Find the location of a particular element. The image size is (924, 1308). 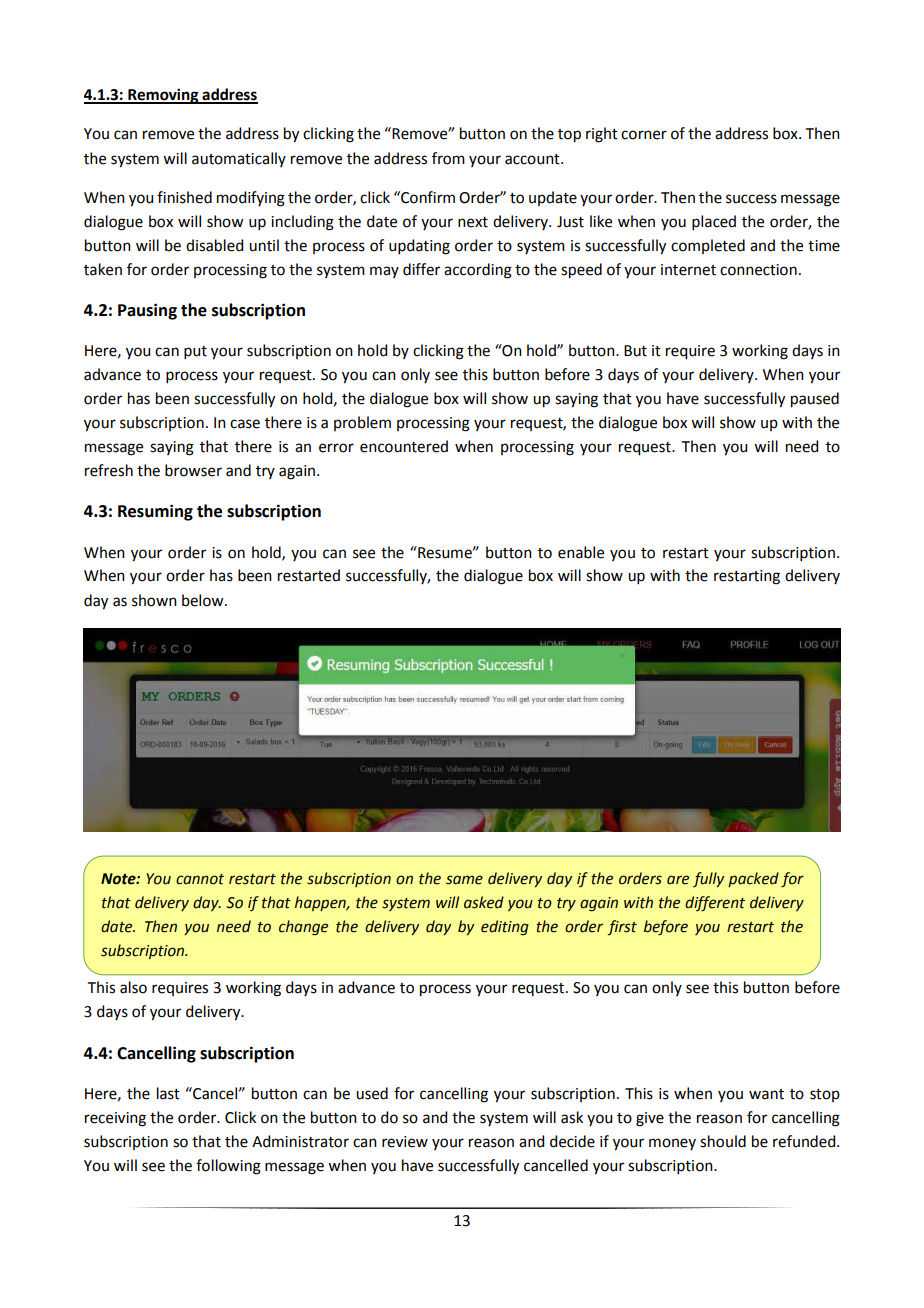

Removing is located at coordinates (163, 96).
